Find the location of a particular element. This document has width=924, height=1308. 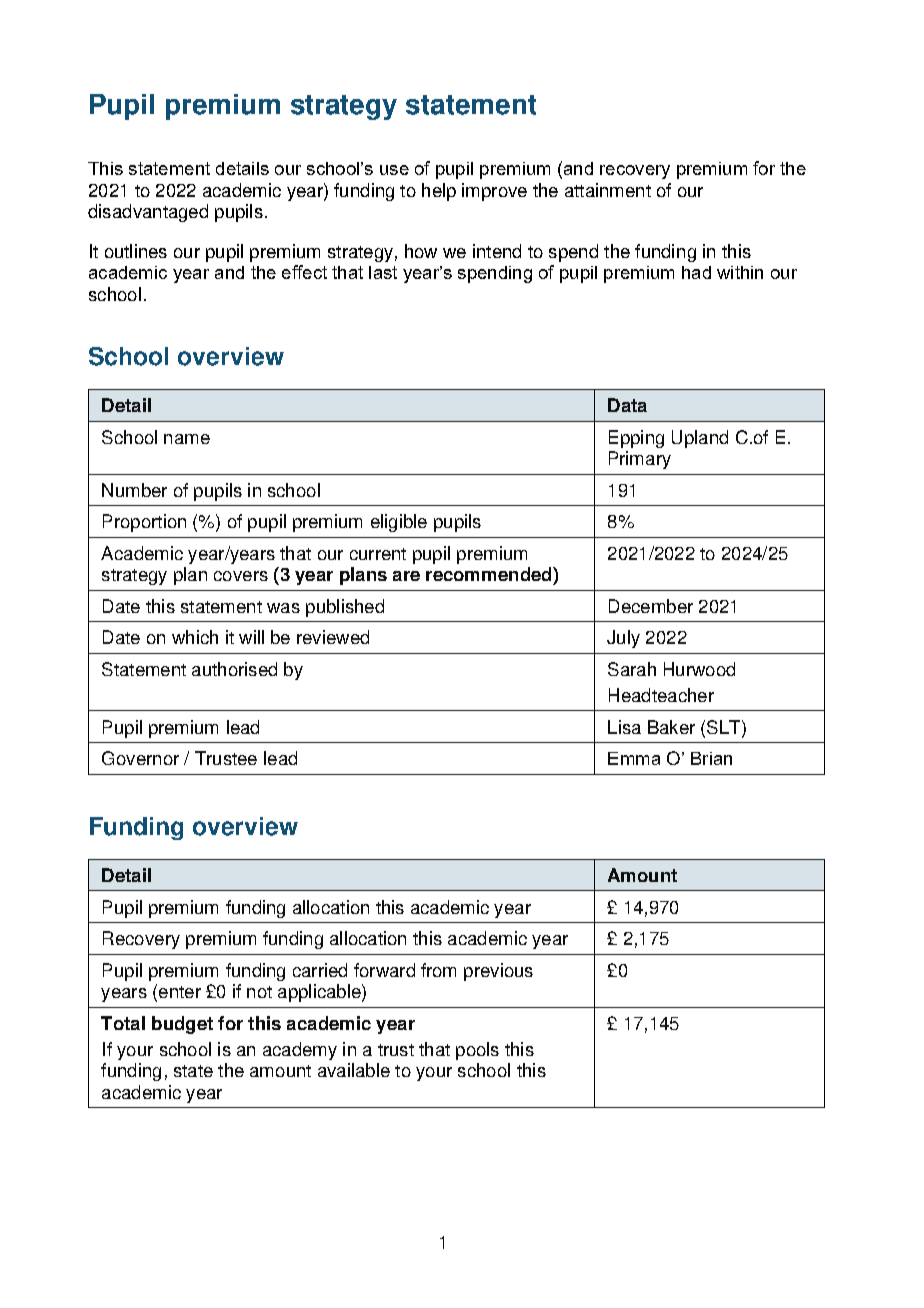

disadvantaged is located at coordinates (148, 213).
